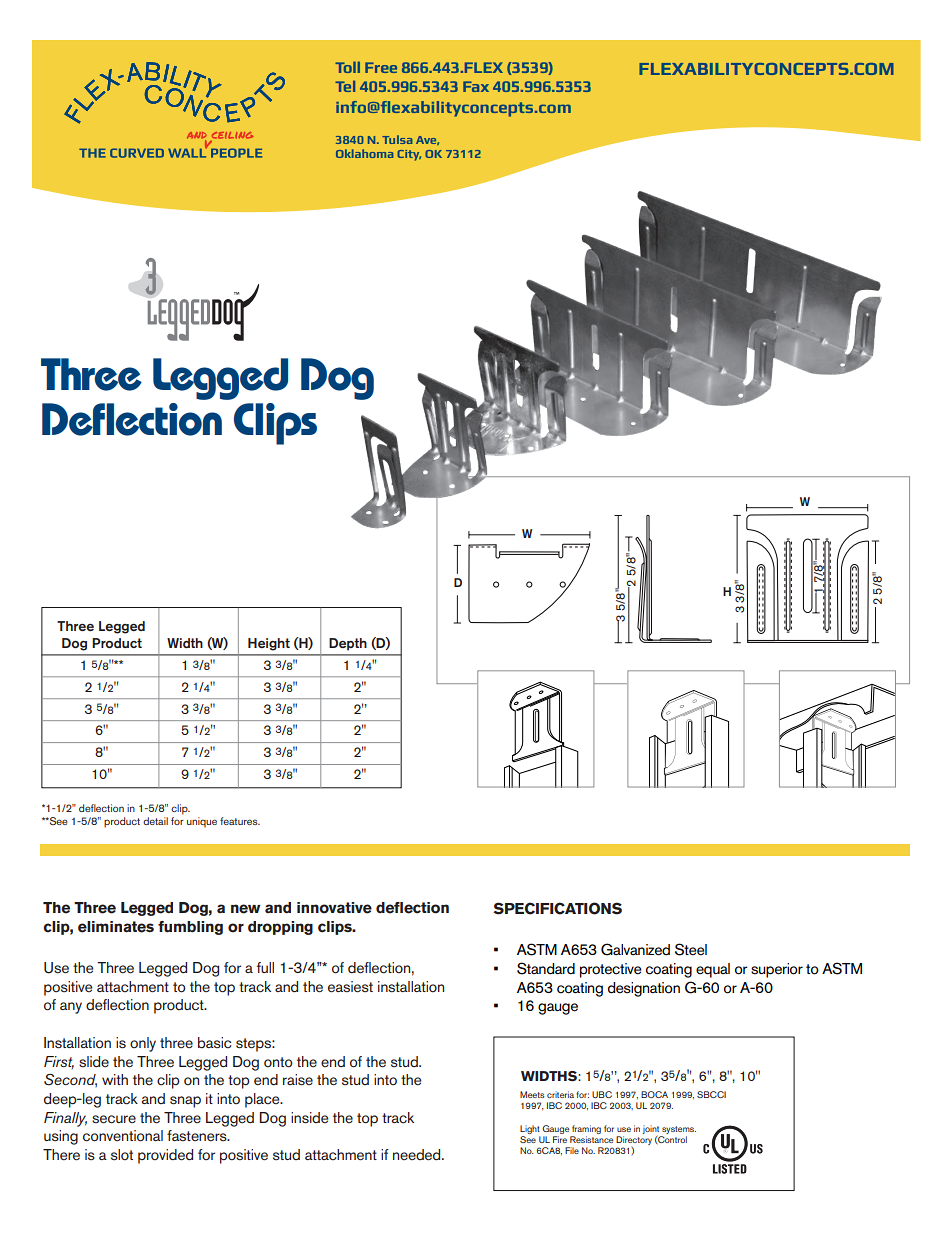 Image resolution: width=952 pixels, height=1233 pixels. Describe the element at coordinates (679, 1130) in the screenshot. I see `systems` at that location.
